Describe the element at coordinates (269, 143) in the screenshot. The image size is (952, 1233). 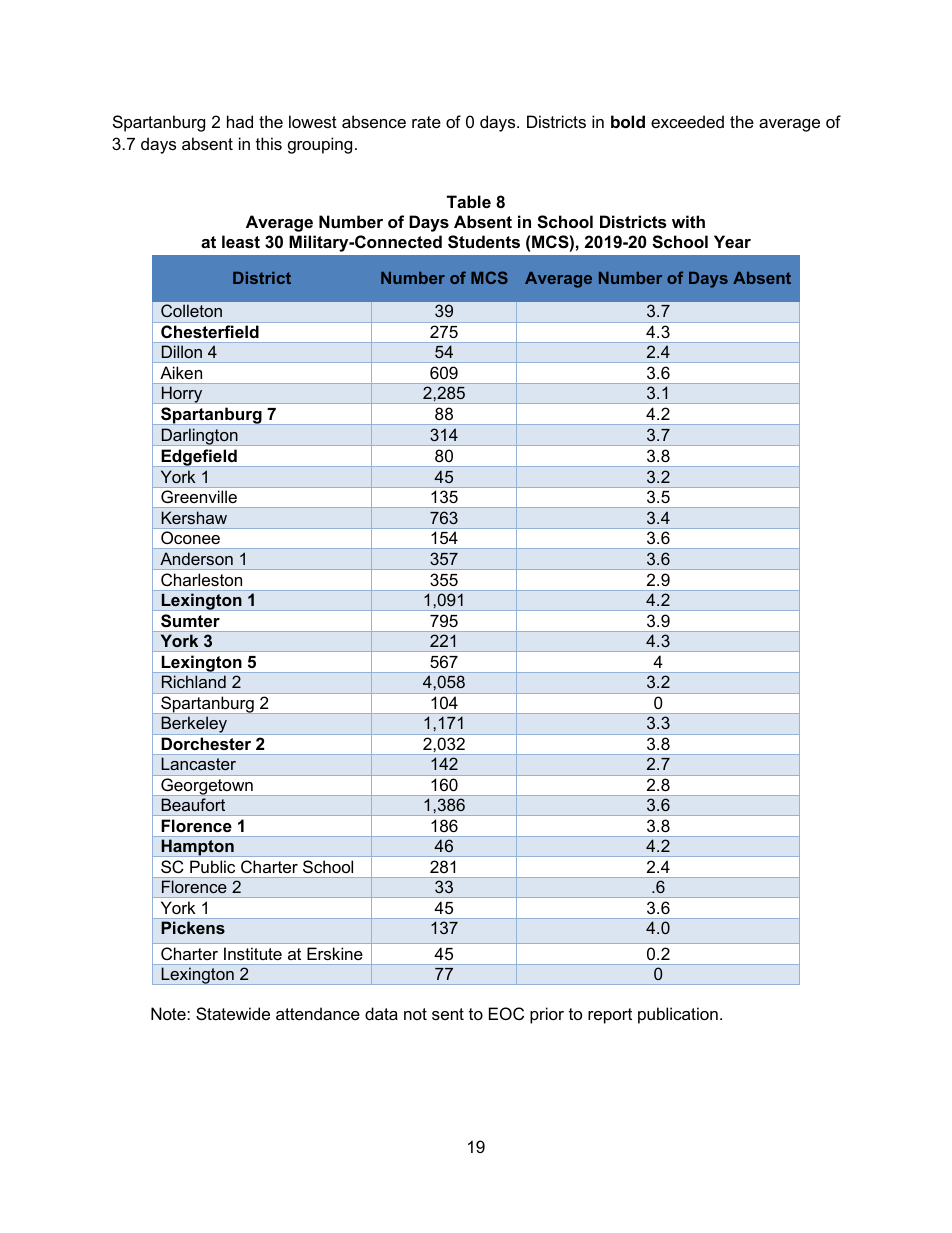
I see `this` at that location.
